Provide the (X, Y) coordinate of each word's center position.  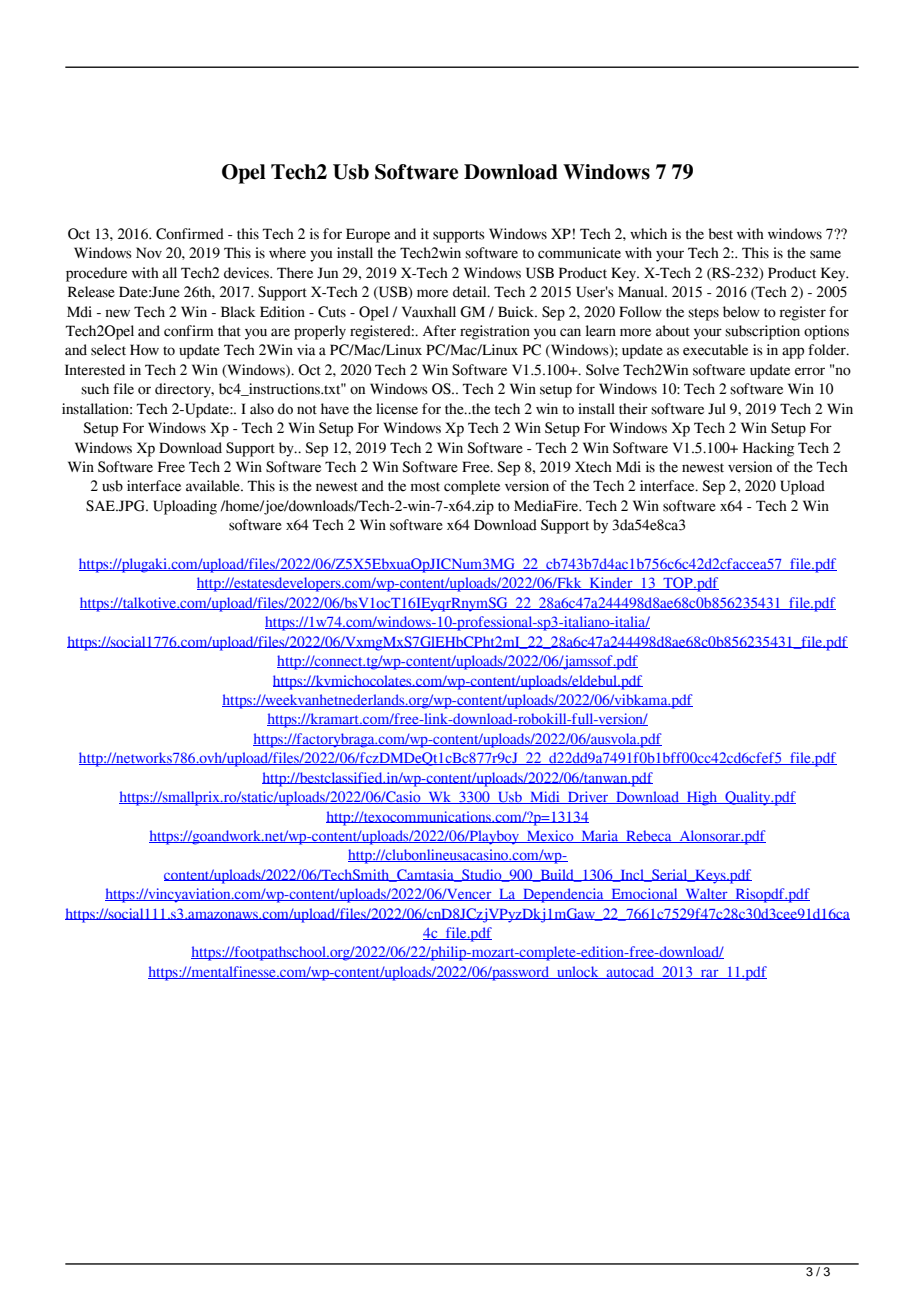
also (262, 409)
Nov (149, 253)
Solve (602, 370)
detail (471, 292)
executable (715, 350)
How (144, 350)
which (648, 234)
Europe (368, 235)
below (741, 312)
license (397, 409)
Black (238, 312)
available (214, 486)
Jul (717, 409)
